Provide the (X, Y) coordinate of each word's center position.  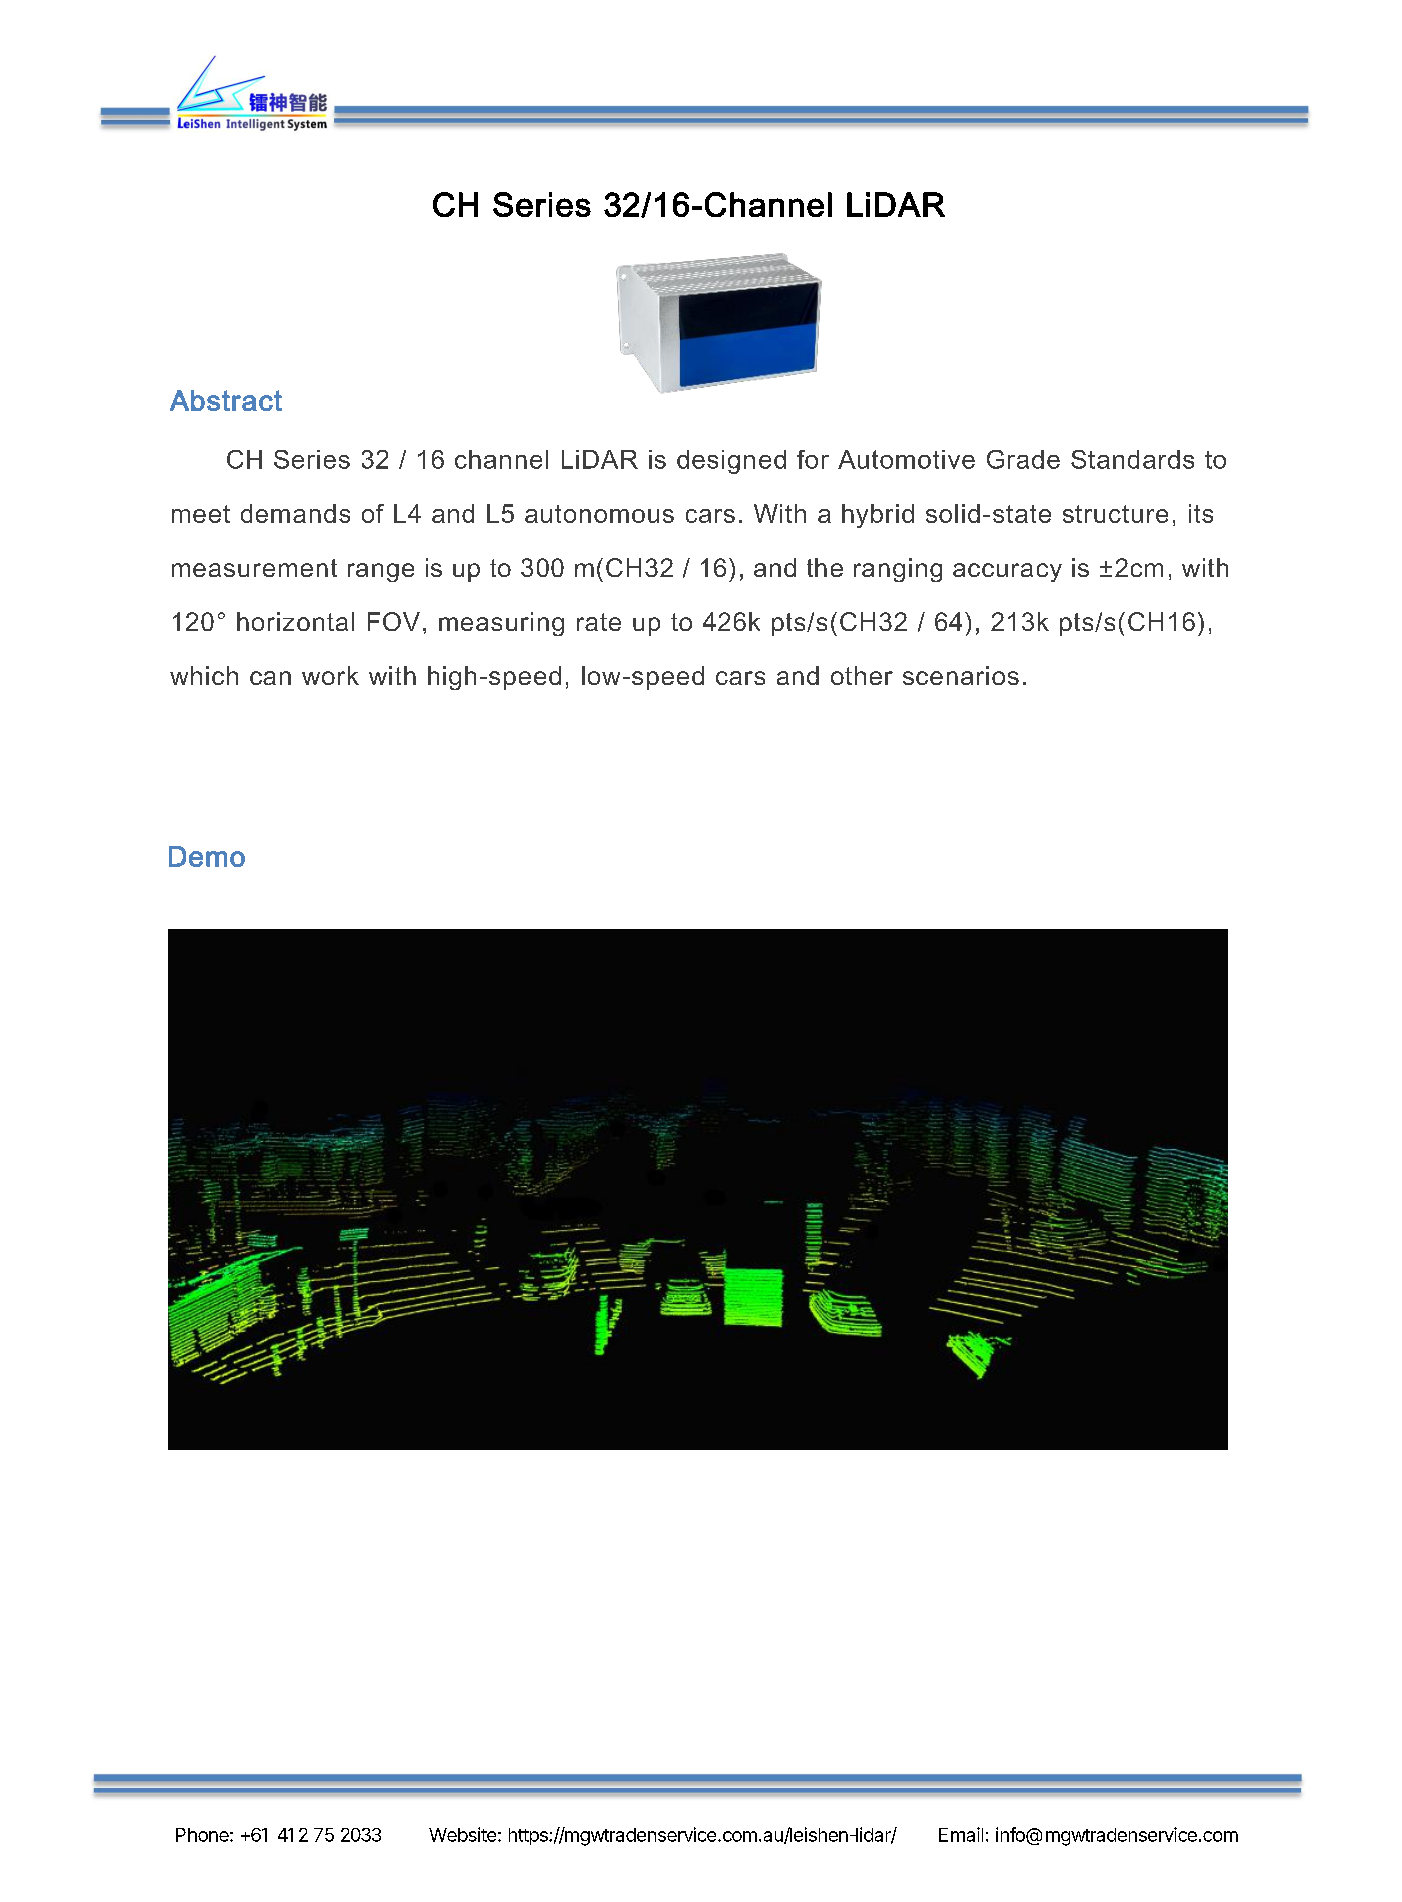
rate (599, 622)
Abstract (226, 400)
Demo (207, 856)
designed (731, 462)
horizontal (295, 621)
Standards (1132, 459)
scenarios (961, 675)
